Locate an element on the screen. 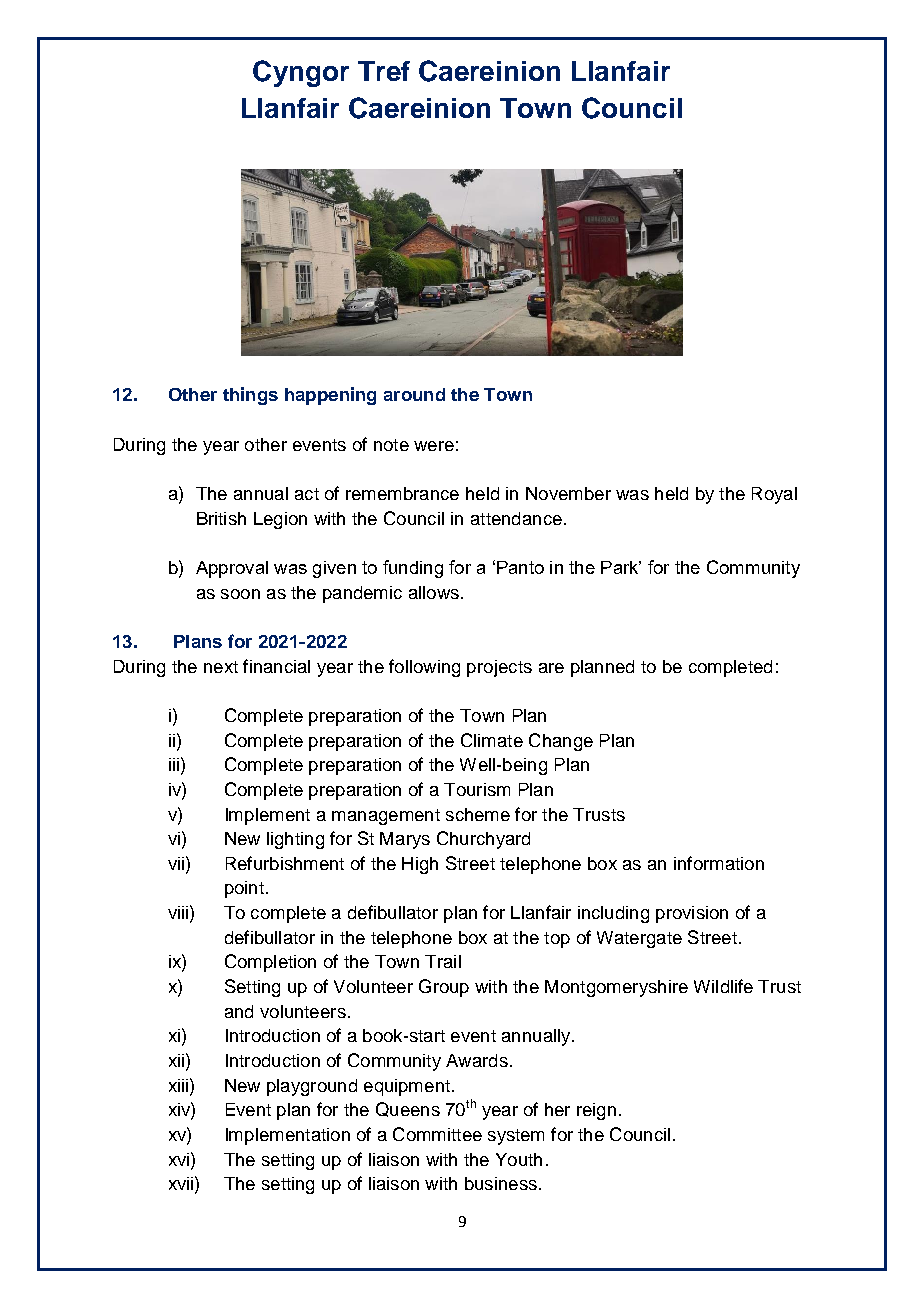 The image size is (924, 1308). things is located at coordinates (250, 396).
